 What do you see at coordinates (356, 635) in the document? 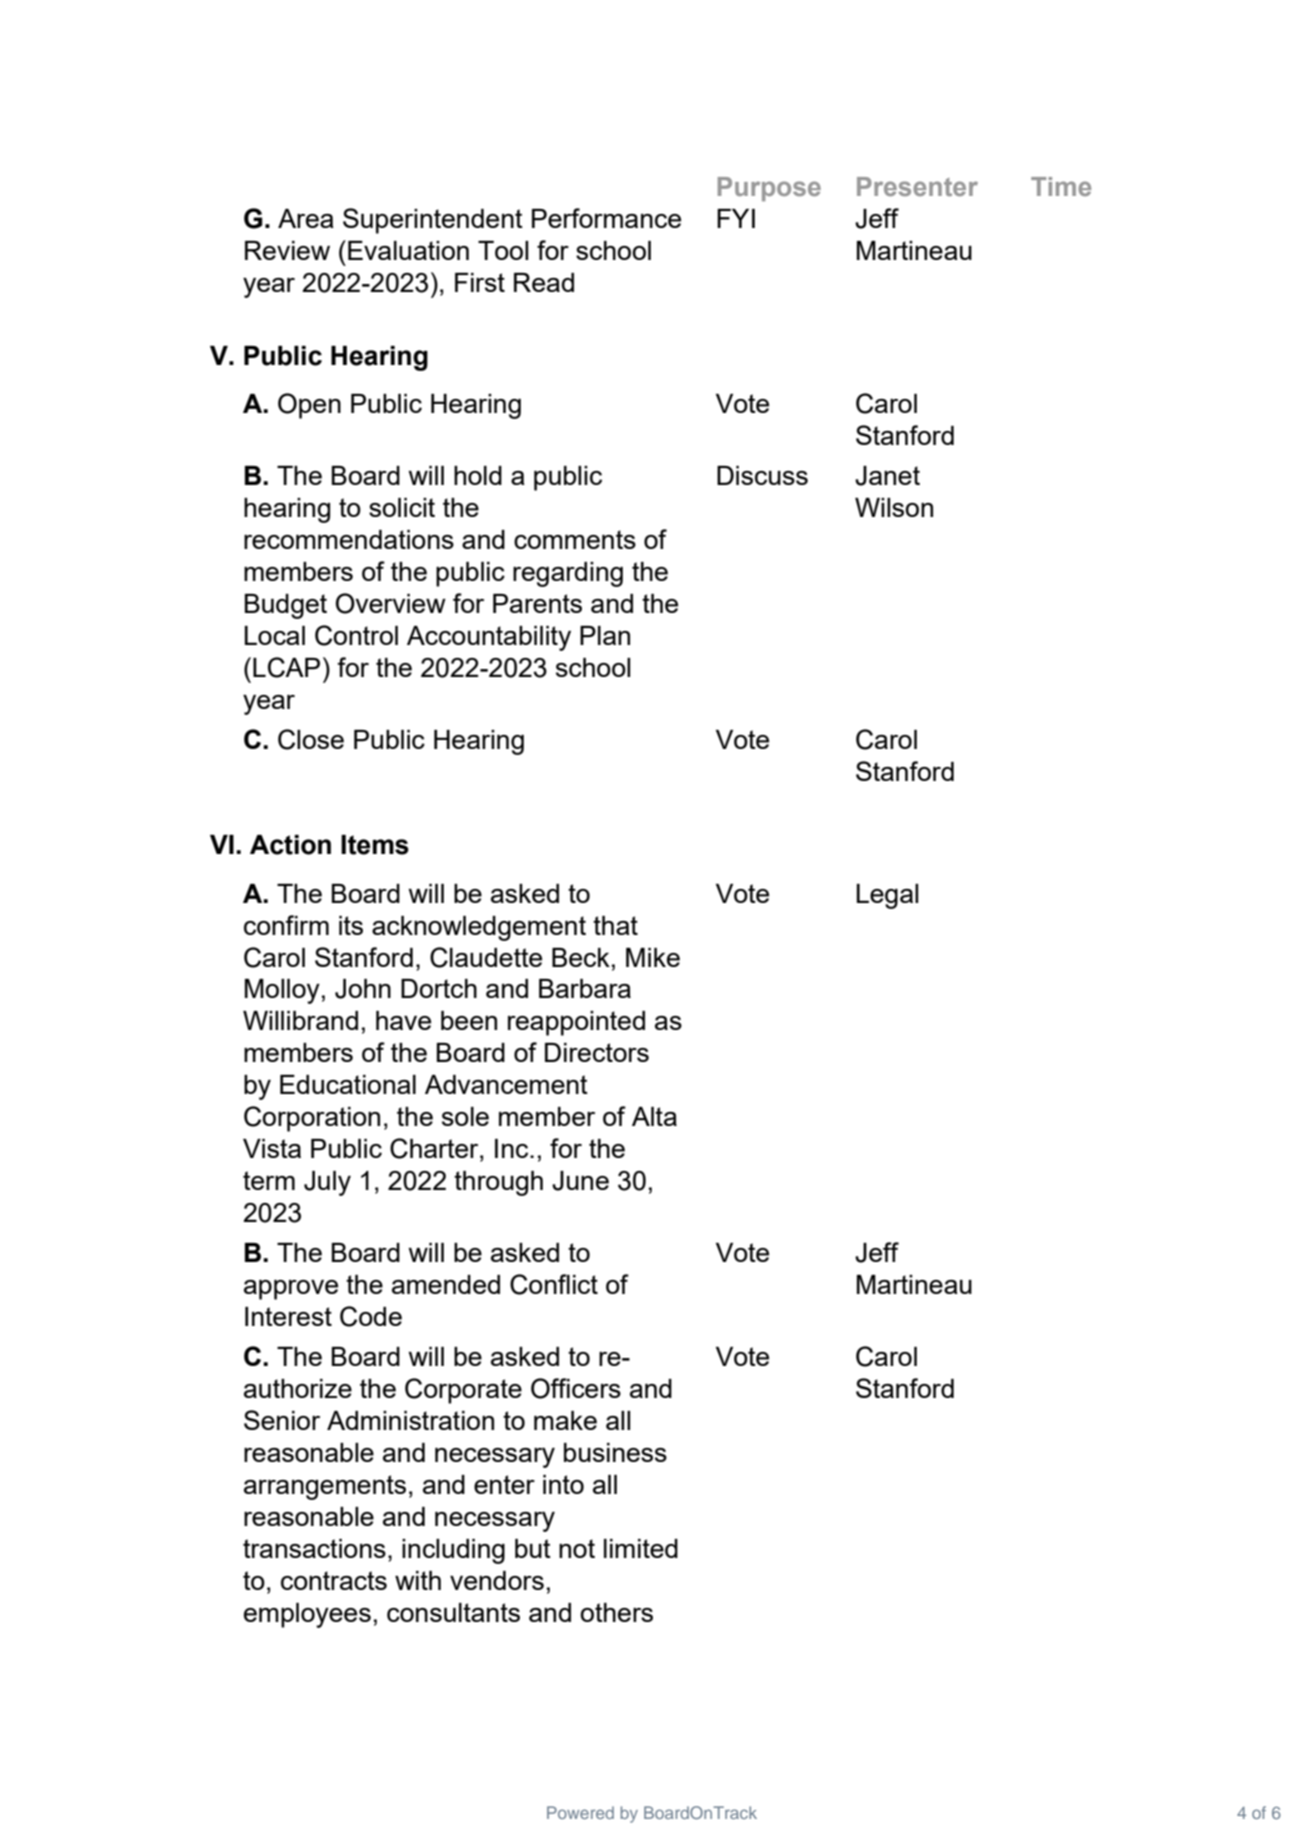
I see `Control` at bounding box center [356, 635].
